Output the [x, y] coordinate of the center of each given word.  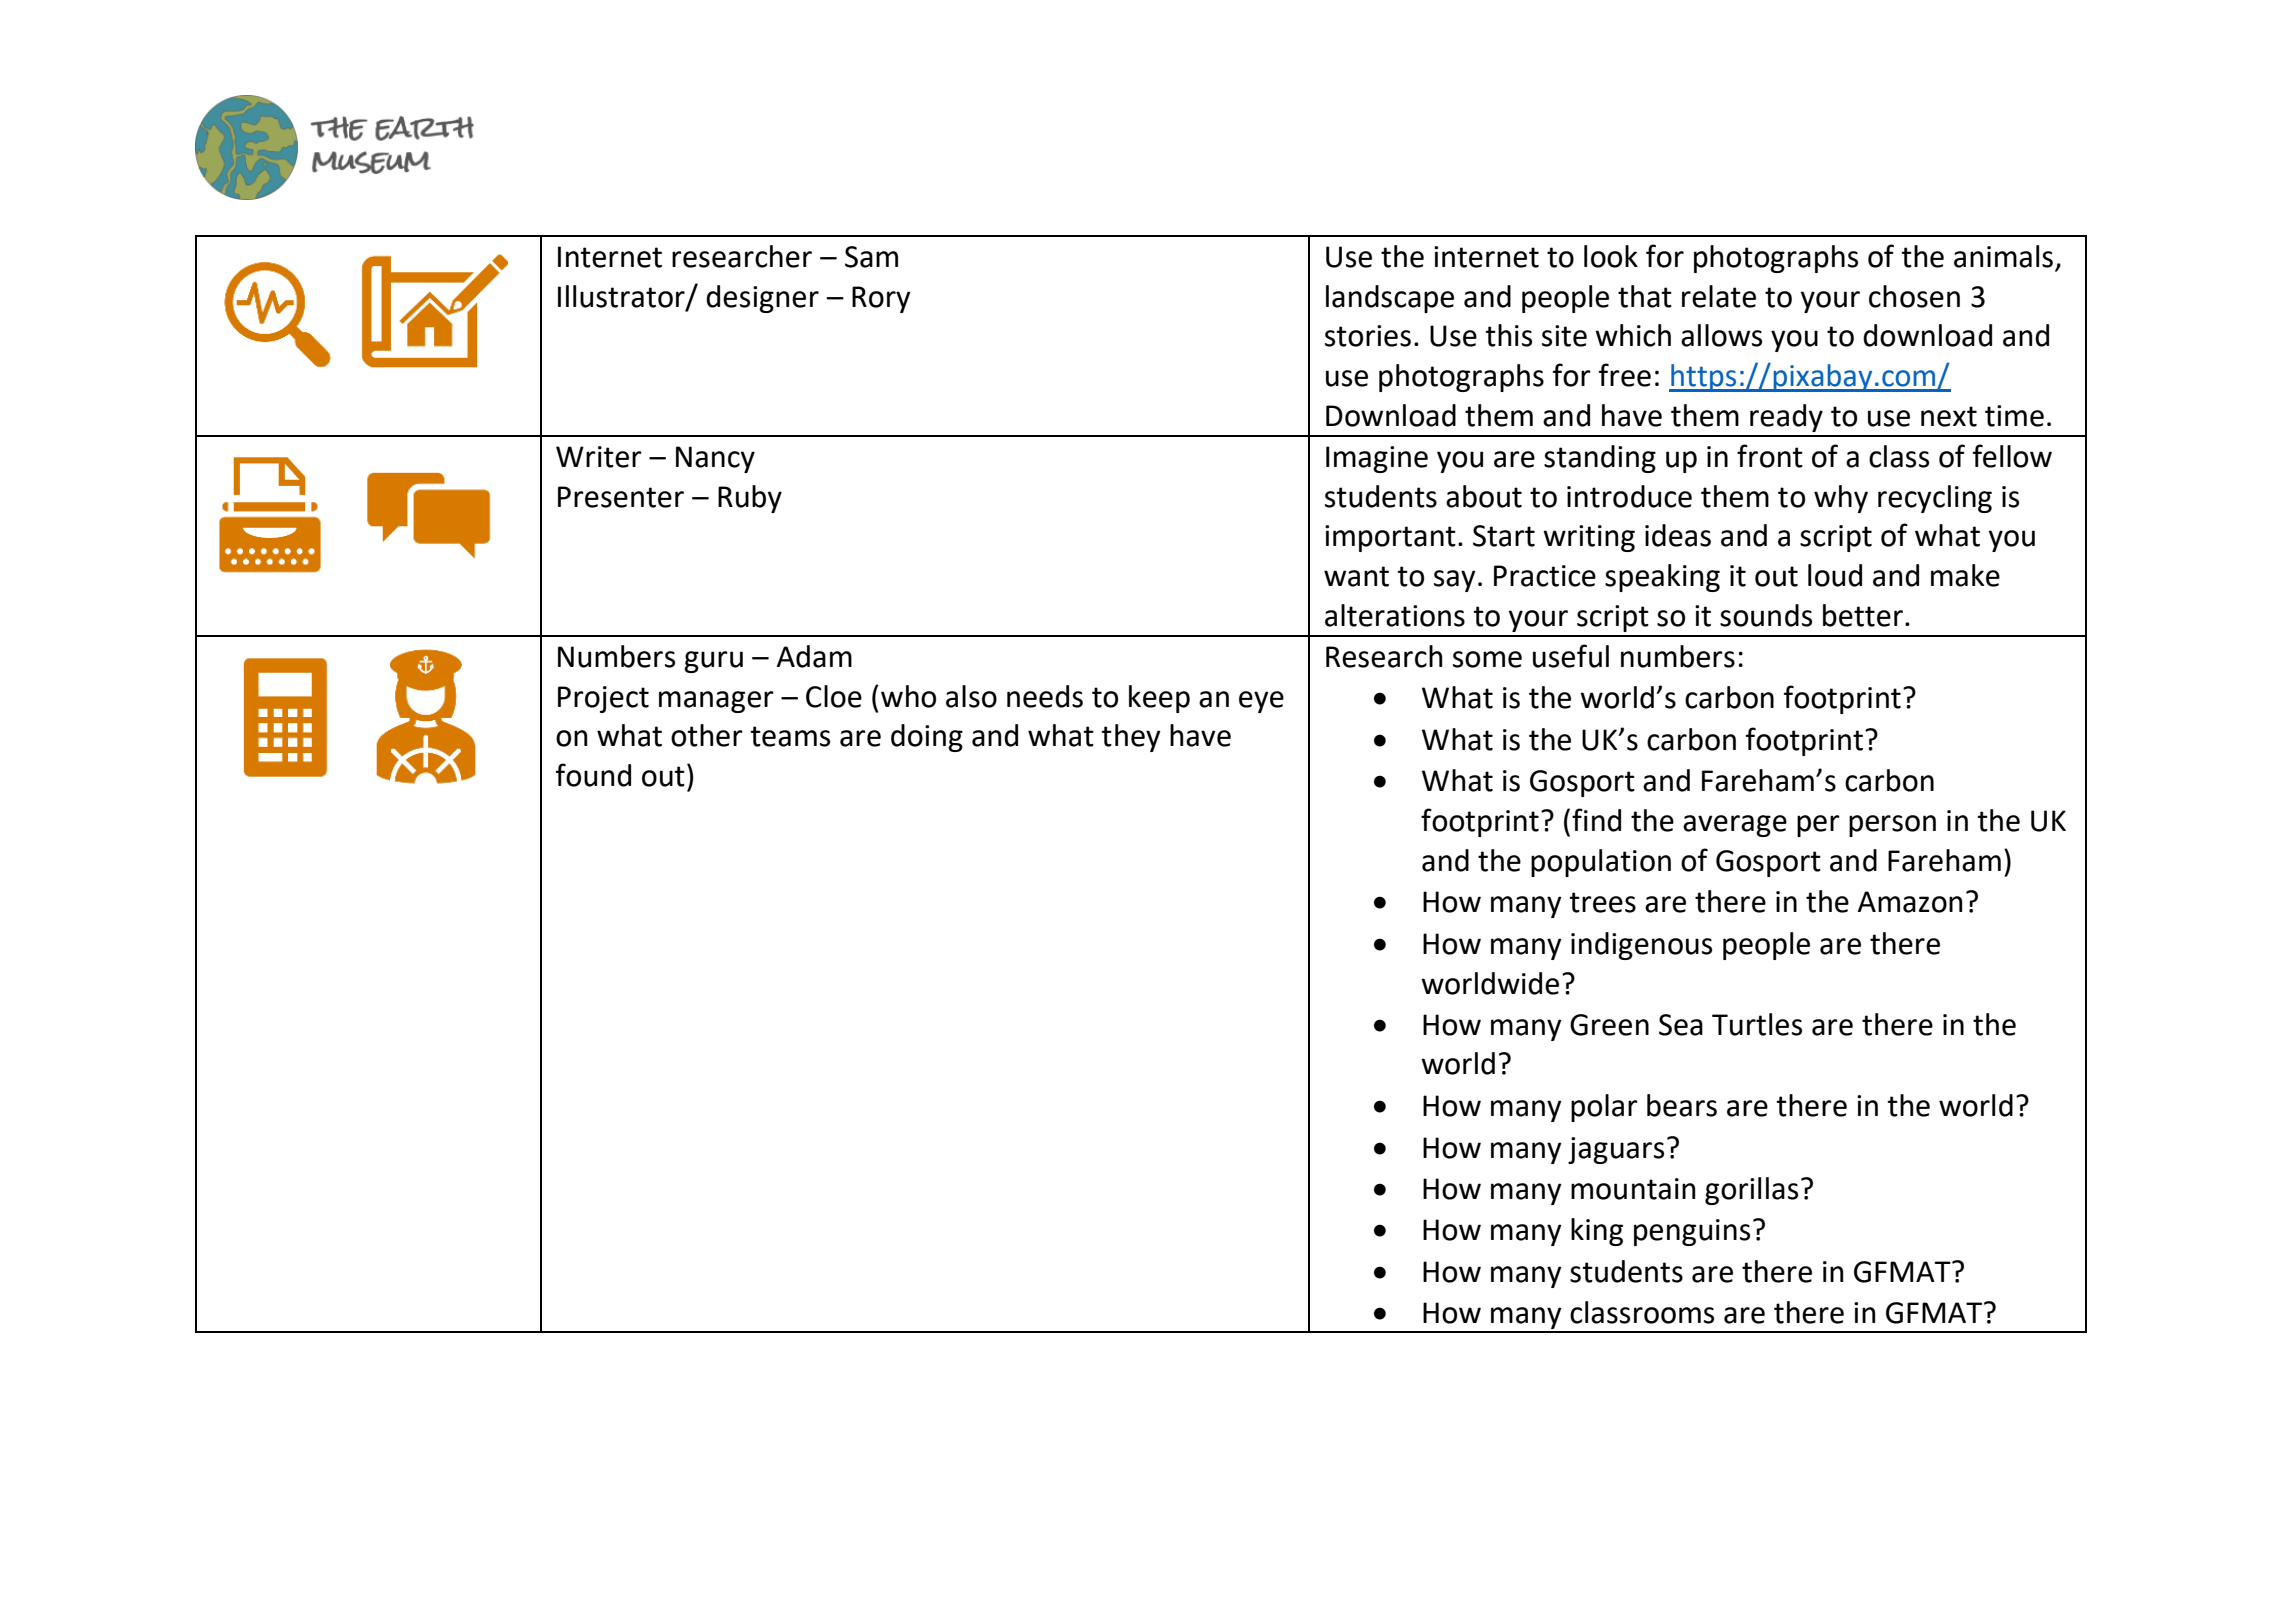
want [1356, 576]
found [593, 775]
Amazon [1910, 902]
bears [1682, 1105]
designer [762, 299]
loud [1835, 575]
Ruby [750, 499]
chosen [1914, 296]
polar [1604, 1108]
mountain [1633, 1189]
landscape [1390, 299]
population [1601, 863]
